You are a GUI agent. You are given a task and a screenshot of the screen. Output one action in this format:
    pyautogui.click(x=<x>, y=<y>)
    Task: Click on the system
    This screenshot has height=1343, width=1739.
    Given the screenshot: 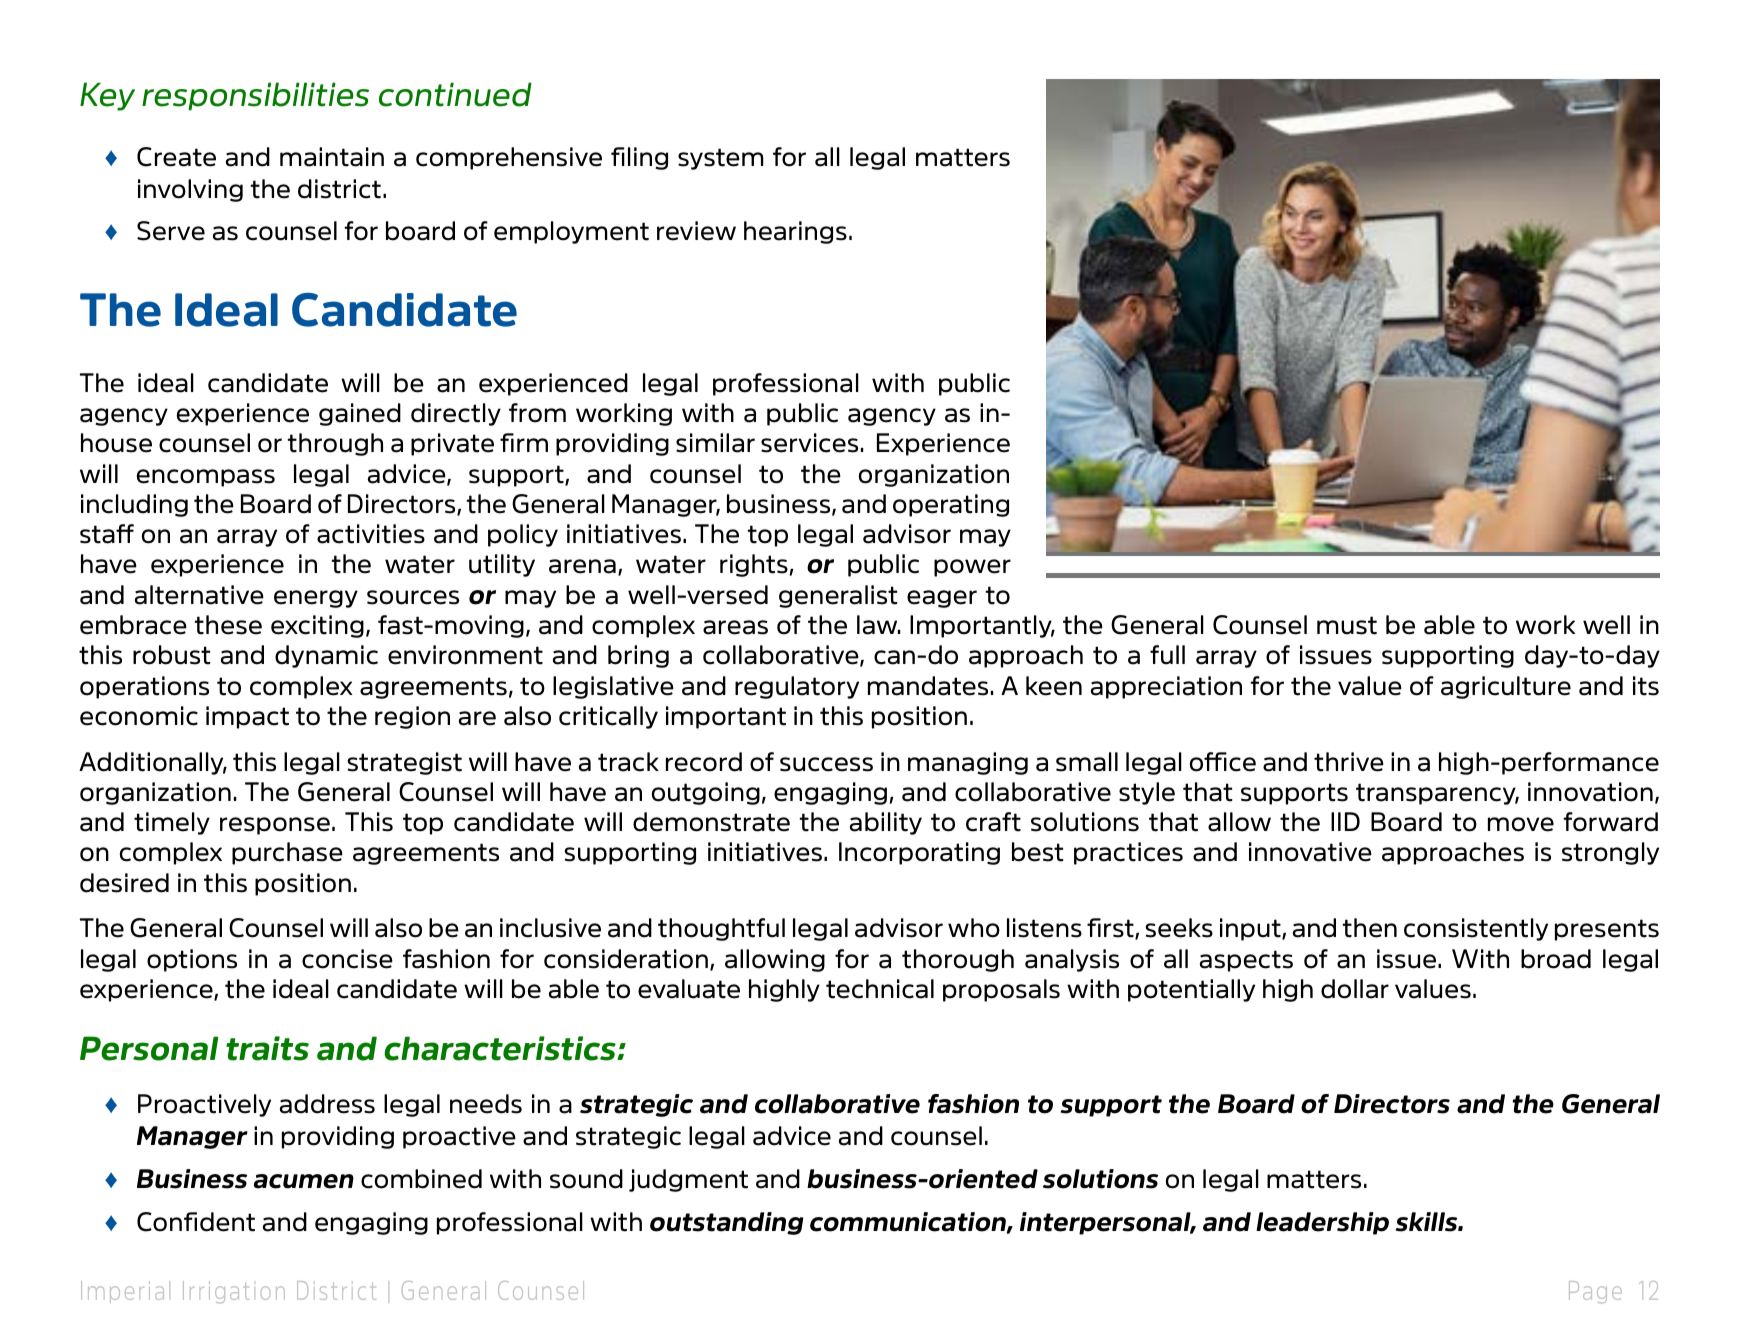 What is the action you would take?
    pyautogui.click(x=721, y=159)
